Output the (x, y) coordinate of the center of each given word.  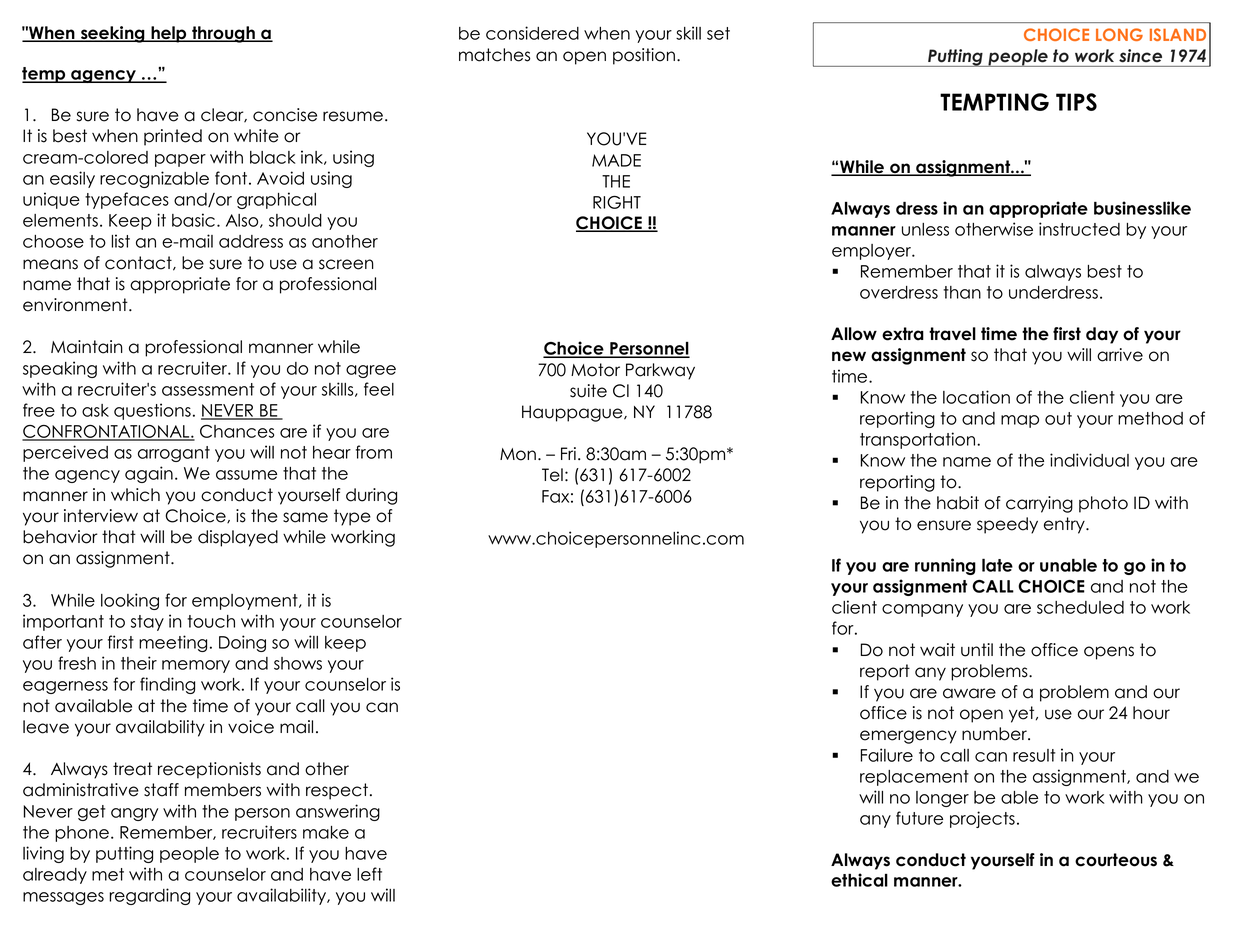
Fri (568, 453)
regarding (149, 896)
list (121, 241)
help (169, 34)
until (977, 650)
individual (1089, 460)
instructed (1079, 229)
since (1140, 55)
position (644, 56)
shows (298, 663)
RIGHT (617, 202)
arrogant (174, 454)
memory (196, 666)
